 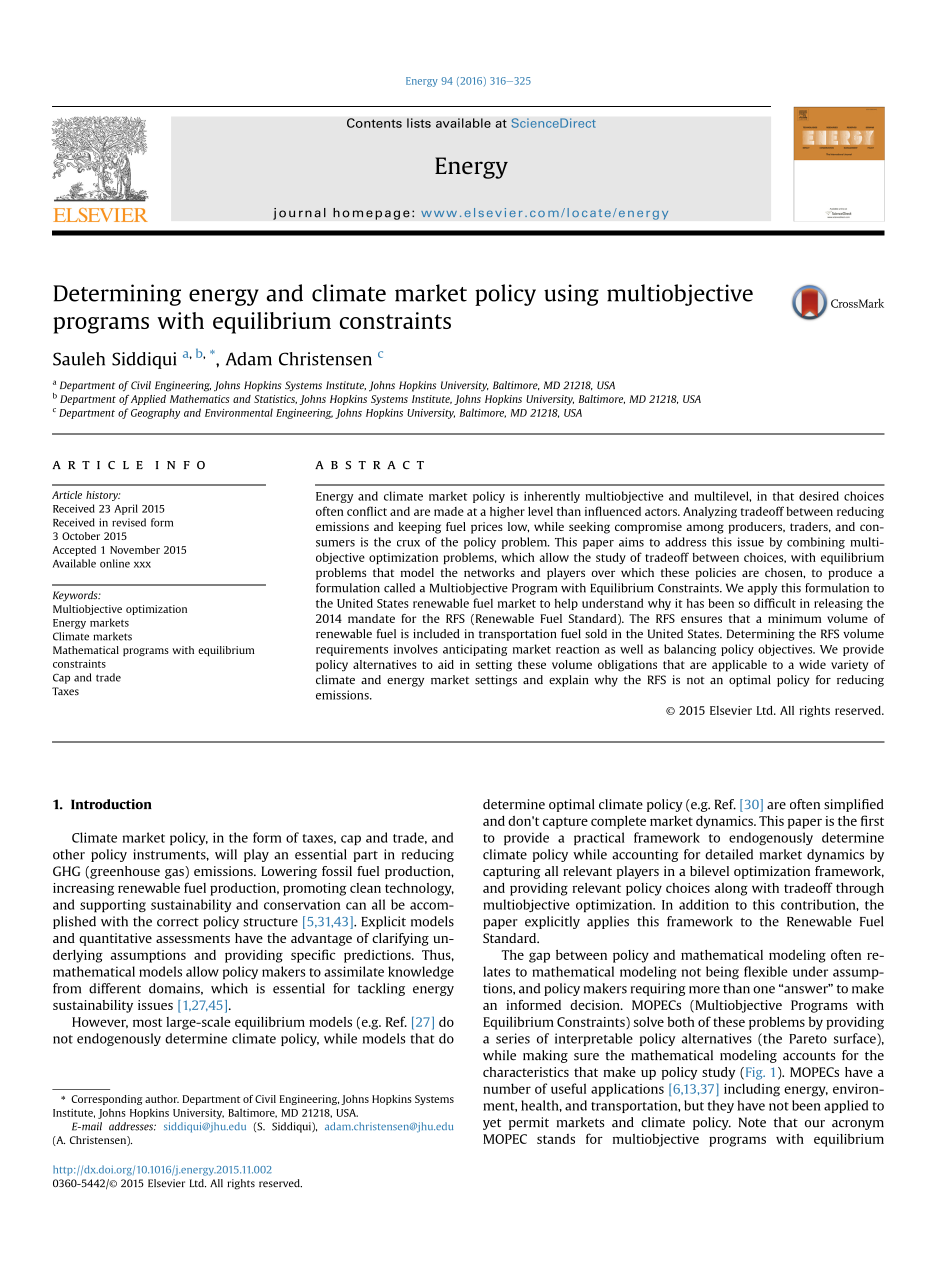 What do you see at coordinates (155, 413) in the screenshot?
I see `Geography` at bounding box center [155, 413].
